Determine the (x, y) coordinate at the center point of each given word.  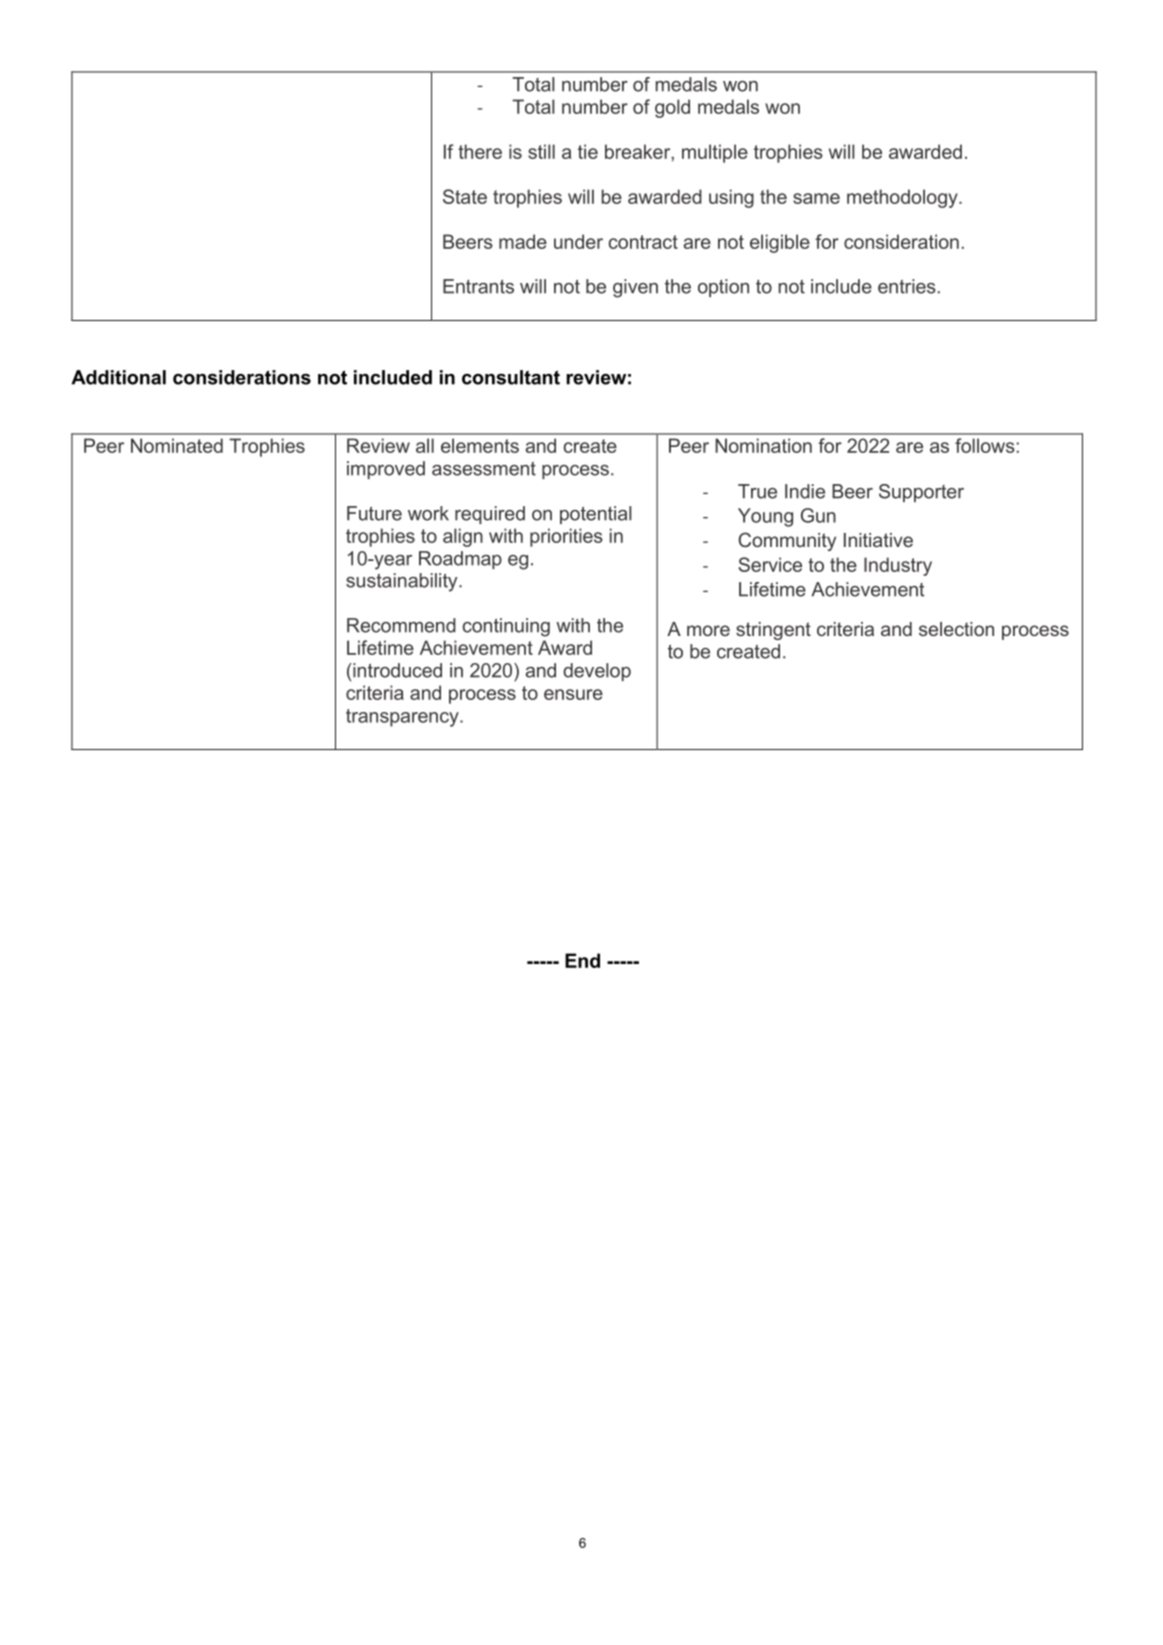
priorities (566, 537)
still (541, 151)
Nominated (177, 445)
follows (985, 445)
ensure (573, 694)
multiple (715, 153)
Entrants (478, 286)
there (480, 151)
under (578, 241)
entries (907, 286)
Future (374, 513)
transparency (403, 718)
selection (956, 629)
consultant (511, 377)
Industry (898, 566)
